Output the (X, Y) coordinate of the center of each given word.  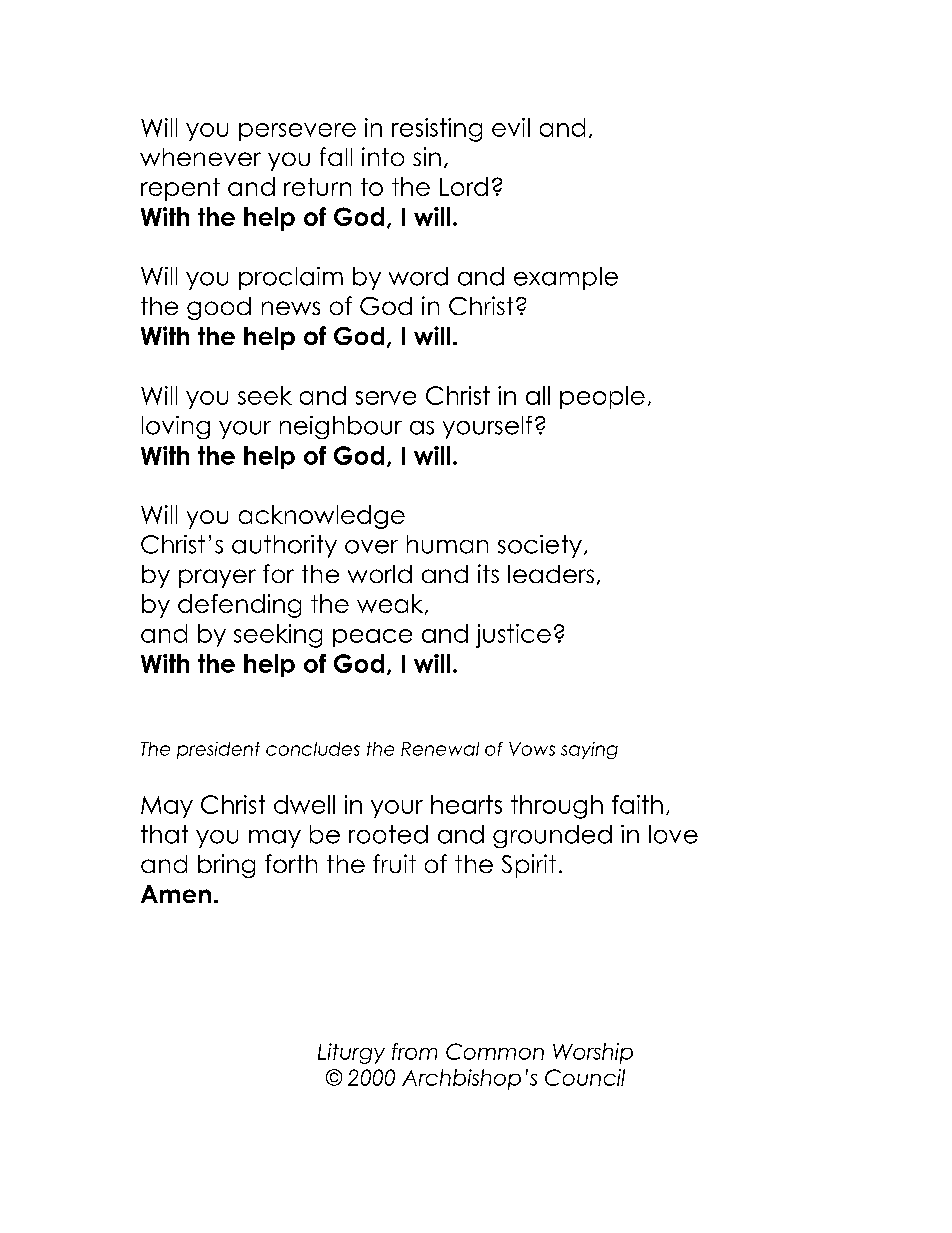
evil (511, 127)
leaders (551, 574)
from (414, 1051)
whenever (200, 157)
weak (391, 604)
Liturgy (351, 1053)
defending (239, 606)
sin (427, 156)
